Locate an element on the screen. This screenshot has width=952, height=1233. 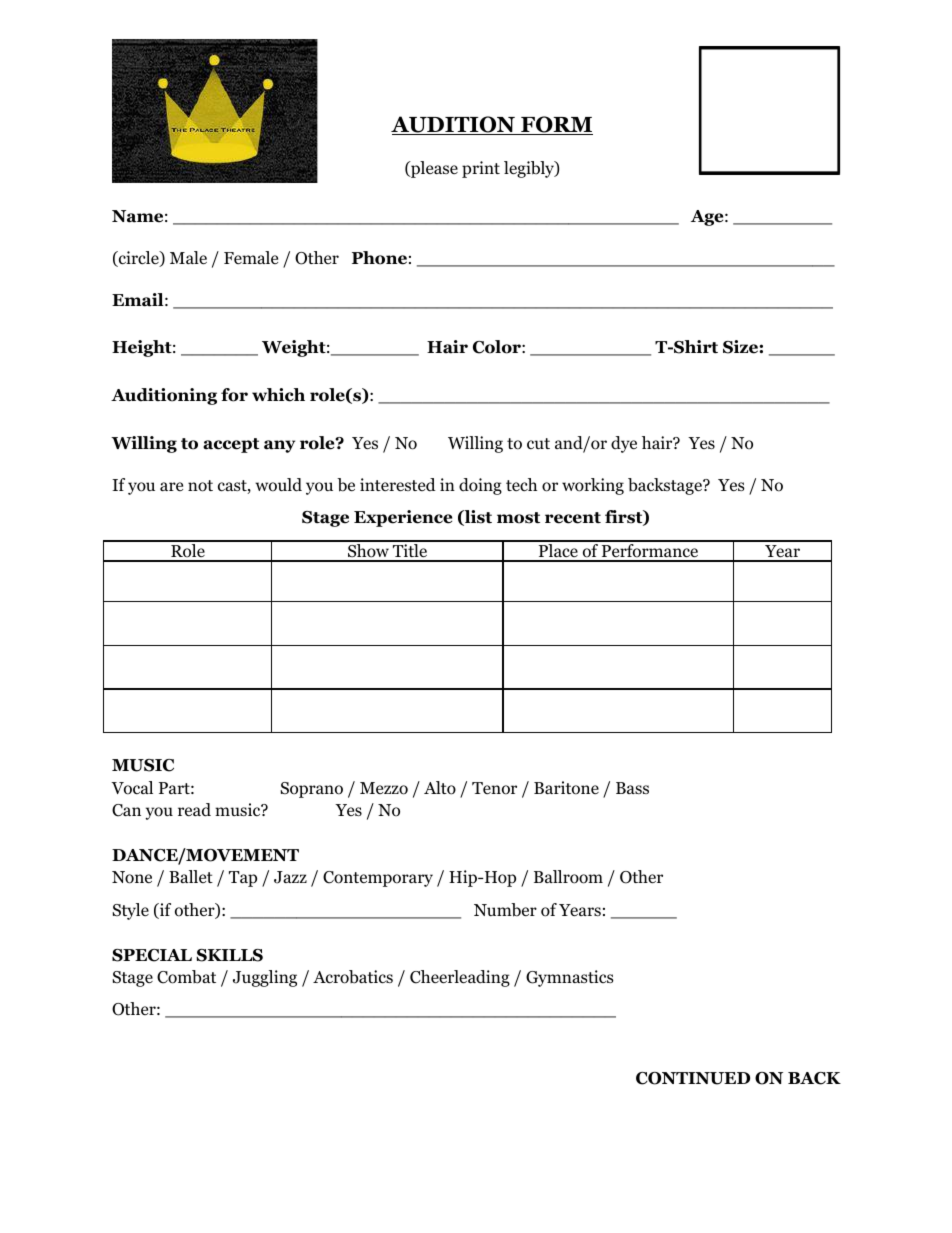
Combat is located at coordinates (186, 977).
